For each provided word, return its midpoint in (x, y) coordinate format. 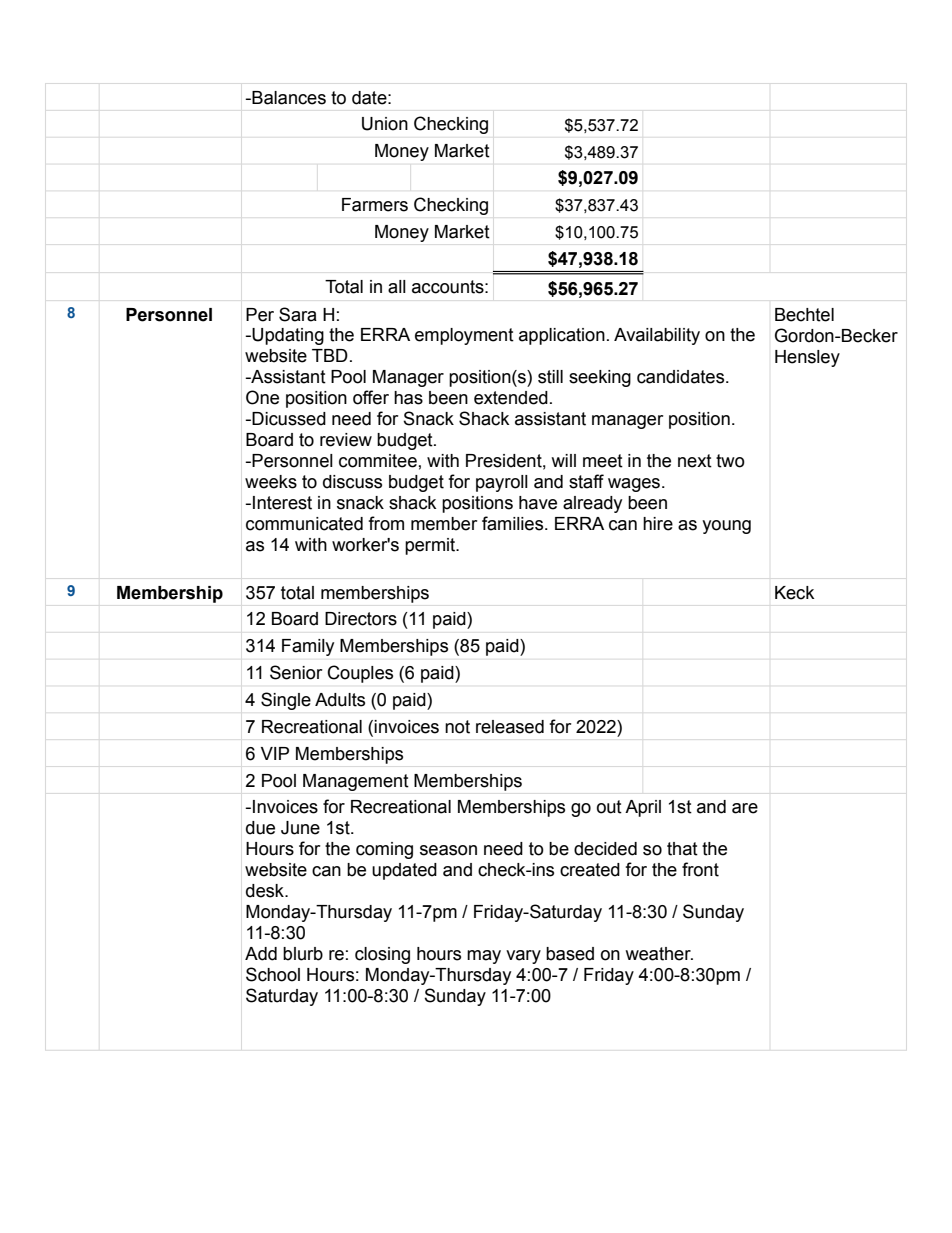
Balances (289, 98)
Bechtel (804, 315)
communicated (304, 524)
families (514, 523)
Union (385, 124)
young (726, 527)
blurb (303, 954)
